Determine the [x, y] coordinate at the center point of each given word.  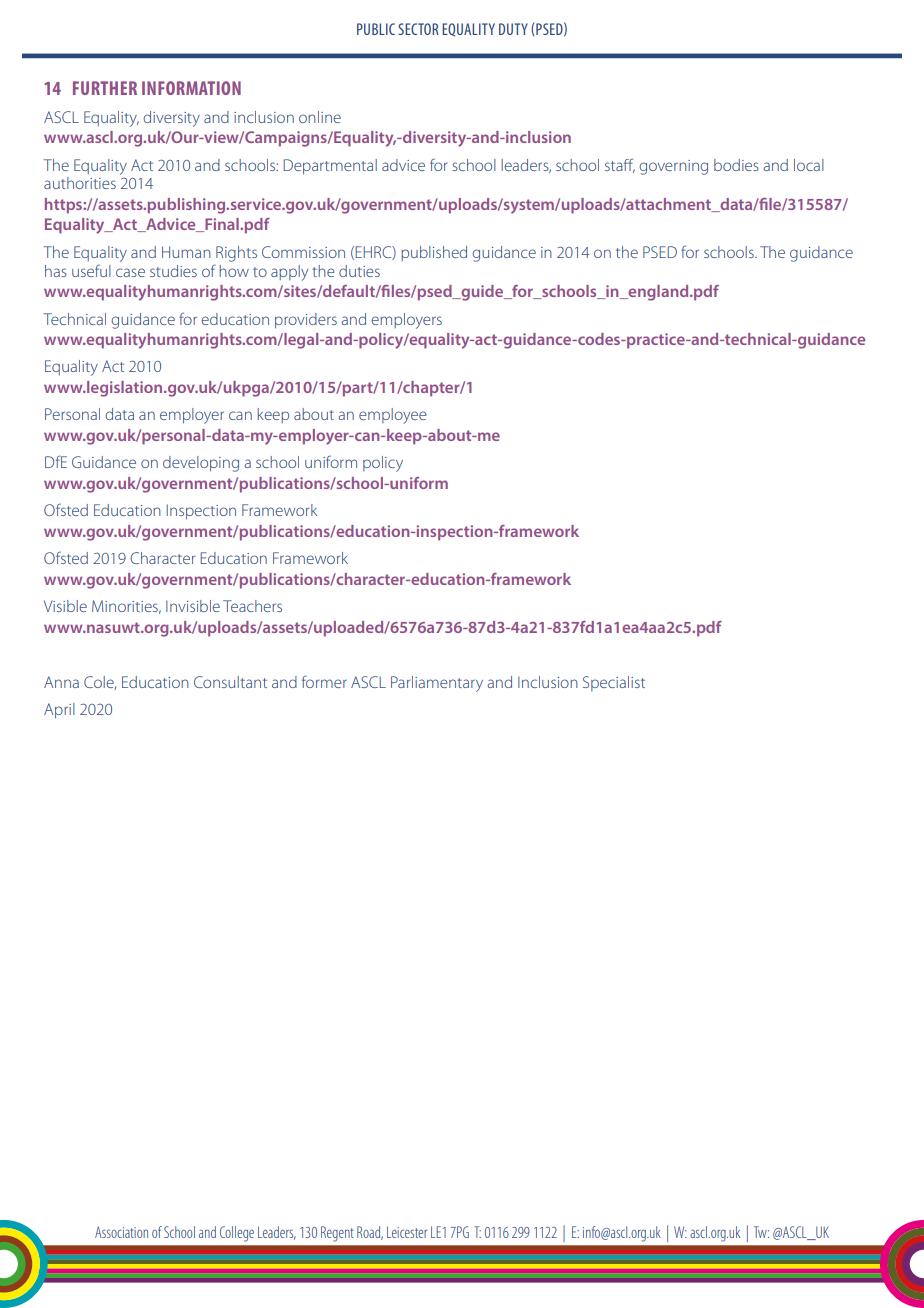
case [130, 272]
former [324, 681]
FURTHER [105, 88]
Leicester [407, 1232]
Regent [337, 1234]
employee [393, 416]
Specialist [614, 683]
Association [121, 1232]
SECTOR [418, 29]
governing [673, 167]
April [59, 711]
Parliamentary [437, 684]
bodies [736, 165]
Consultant [230, 682]
